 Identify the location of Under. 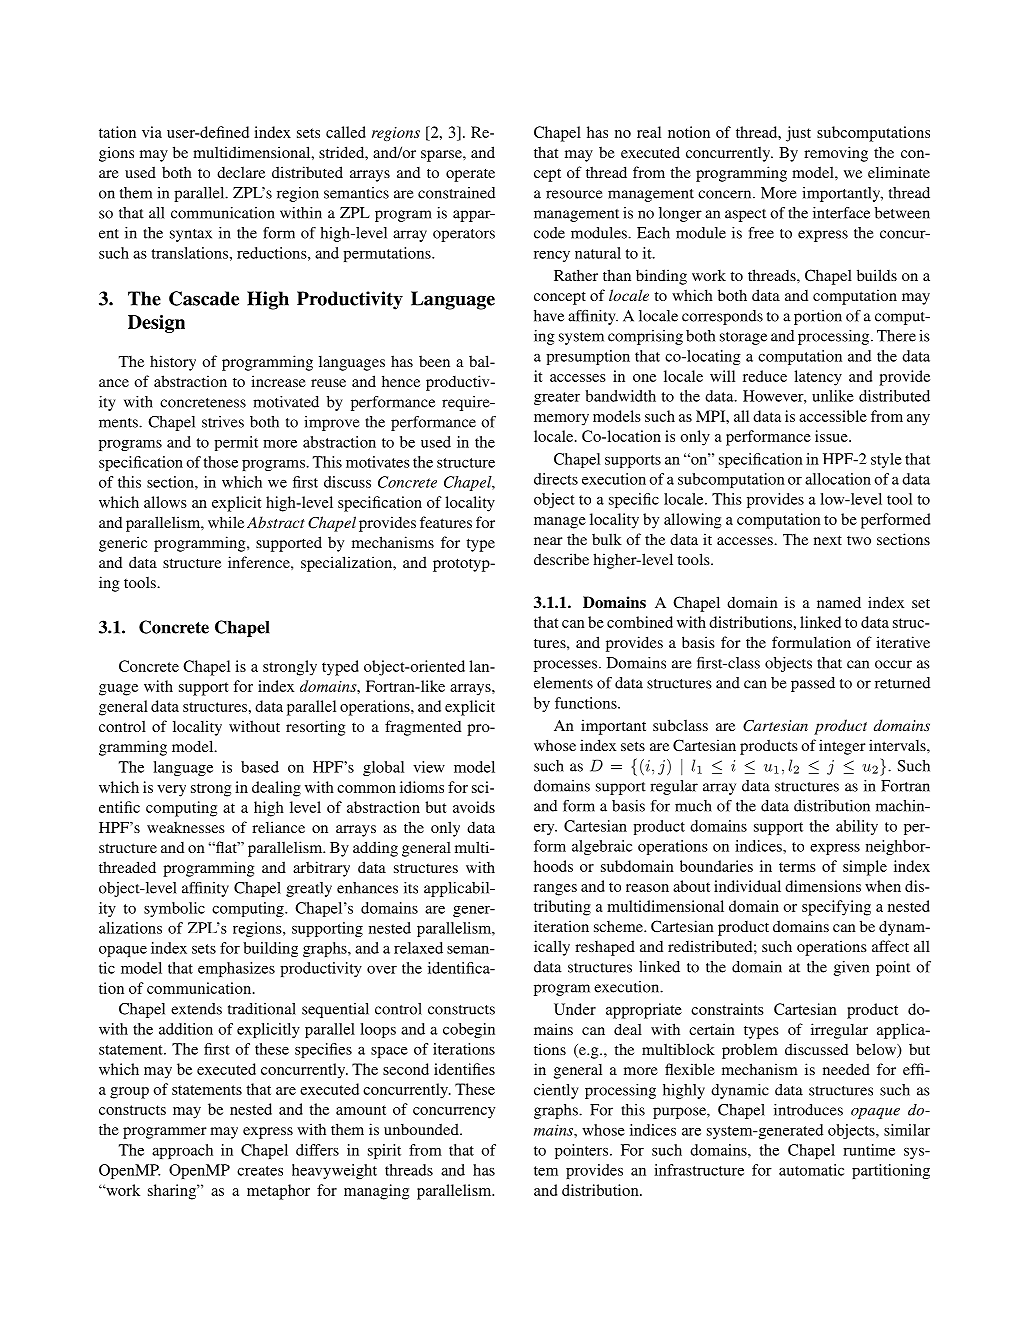
(575, 1009).
